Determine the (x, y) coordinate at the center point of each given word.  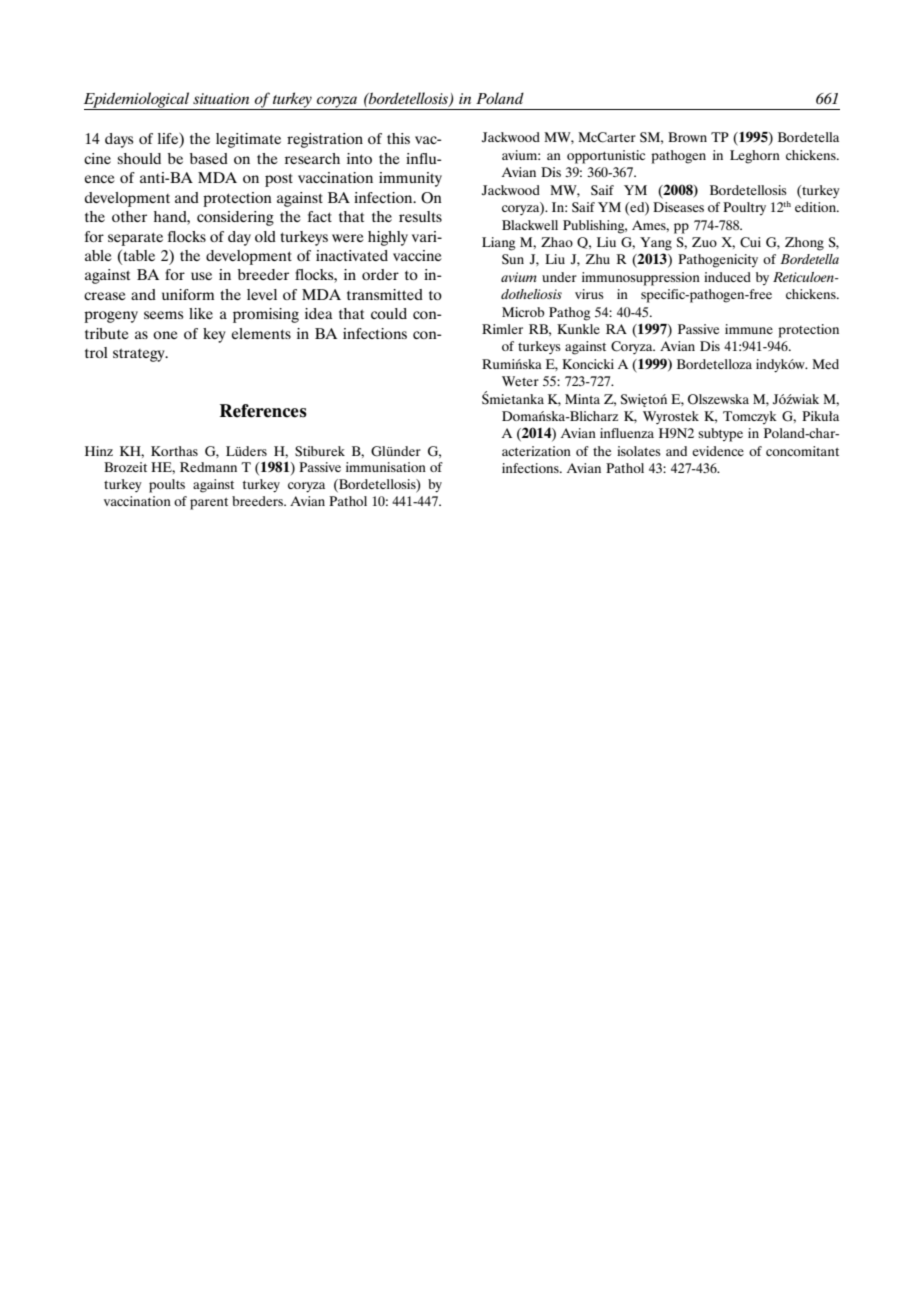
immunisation (386, 467)
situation (221, 98)
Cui (750, 242)
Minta (582, 399)
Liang (499, 244)
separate (135, 239)
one (165, 335)
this (398, 138)
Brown (687, 137)
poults (167, 486)
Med (825, 364)
